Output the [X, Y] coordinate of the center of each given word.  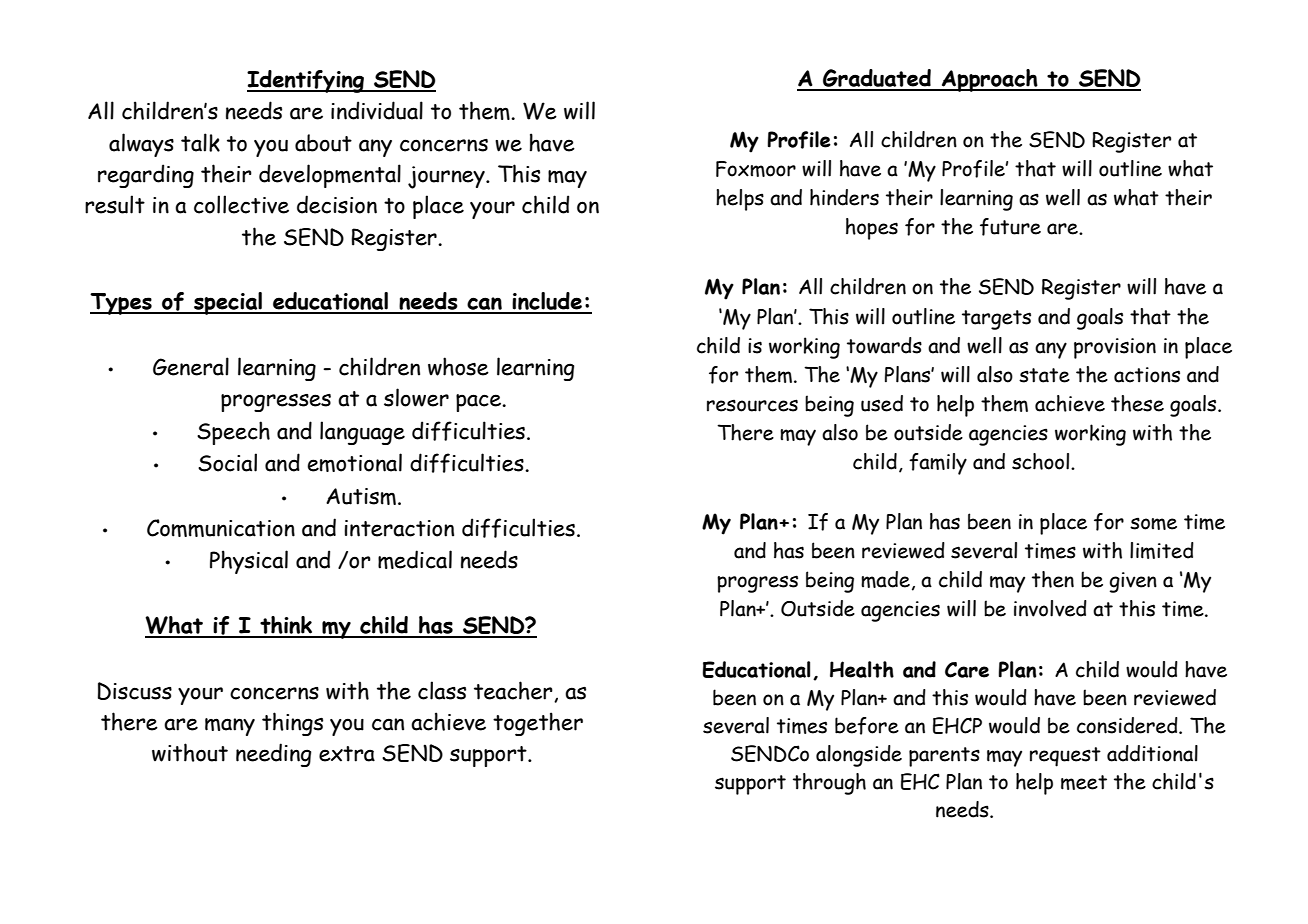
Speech [233, 433]
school [1042, 461]
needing [273, 755]
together [538, 724]
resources [752, 405]
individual [377, 110]
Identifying [307, 81]
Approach [990, 80]
